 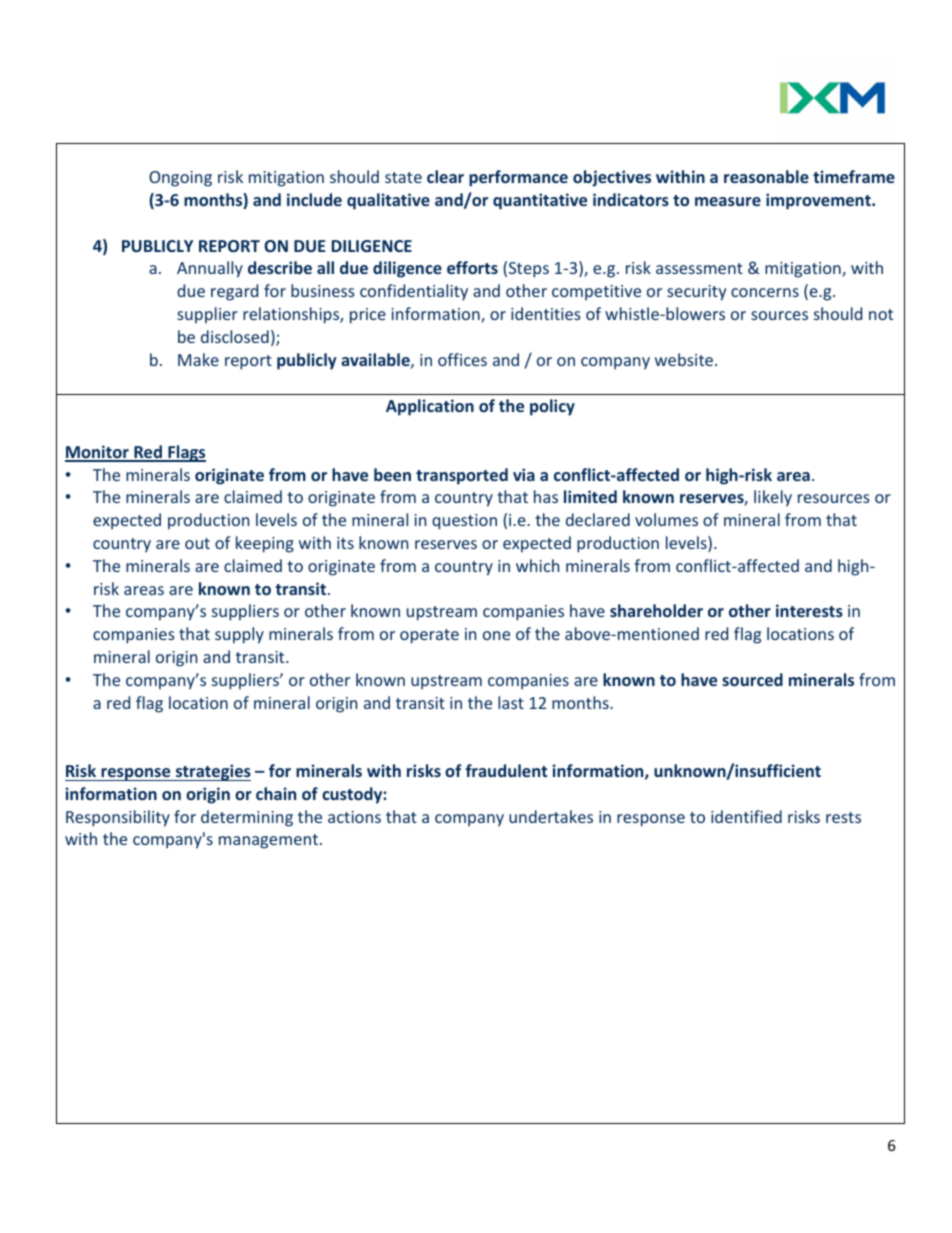 I want to click on supply, so click(x=239, y=635).
